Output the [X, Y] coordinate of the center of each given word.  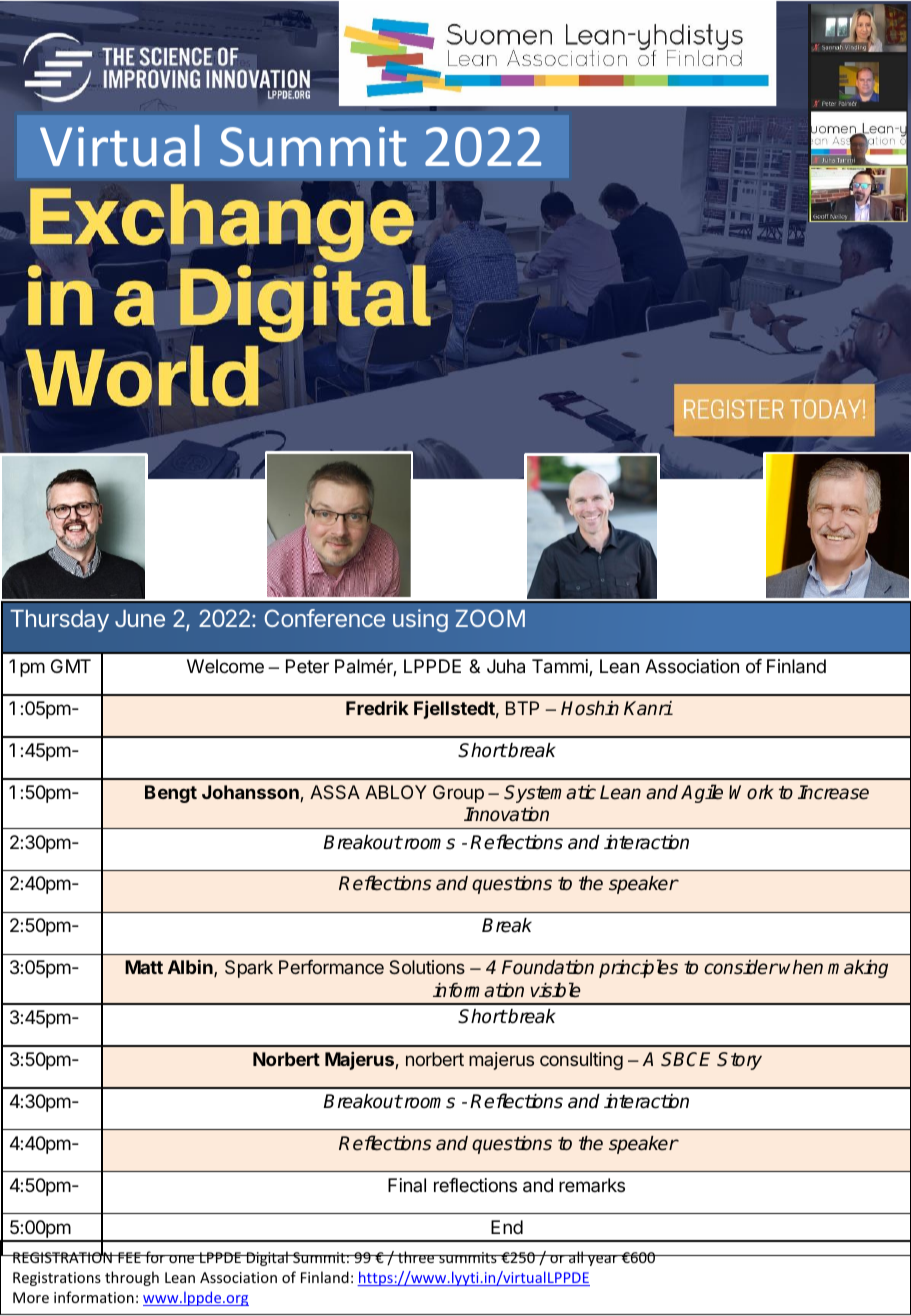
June [140, 618]
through [132, 1278]
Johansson [251, 793]
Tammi [561, 667]
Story [739, 1061]
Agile [702, 793]
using [420, 620]
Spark [249, 969]
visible [555, 990]
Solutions [427, 967]
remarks [592, 1185]
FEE [129, 1257]
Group [458, 794]
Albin [191, 968]
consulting [581, 1061]
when [800, 967]
